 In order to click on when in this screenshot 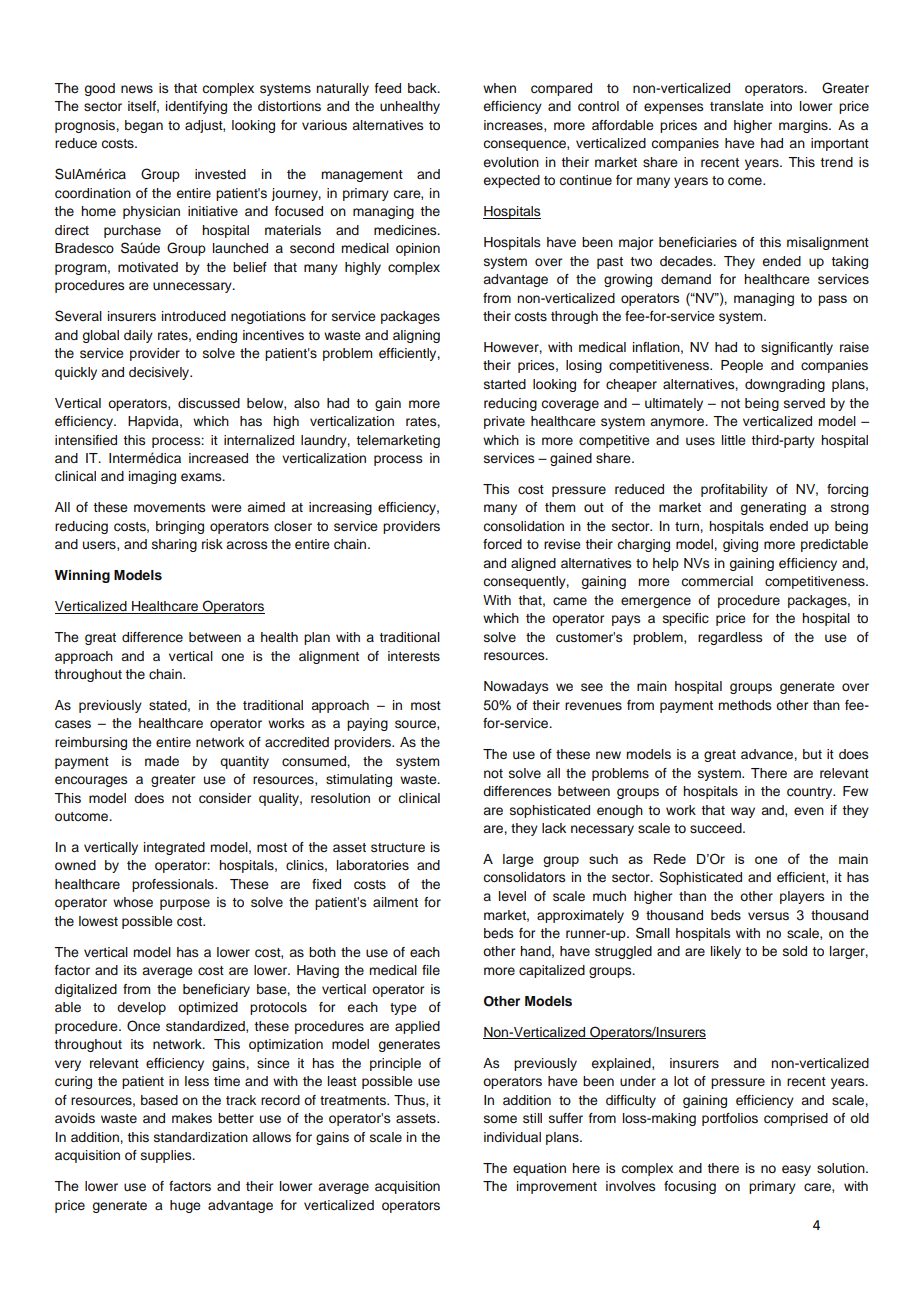, I will do `click(499, 88)`.
